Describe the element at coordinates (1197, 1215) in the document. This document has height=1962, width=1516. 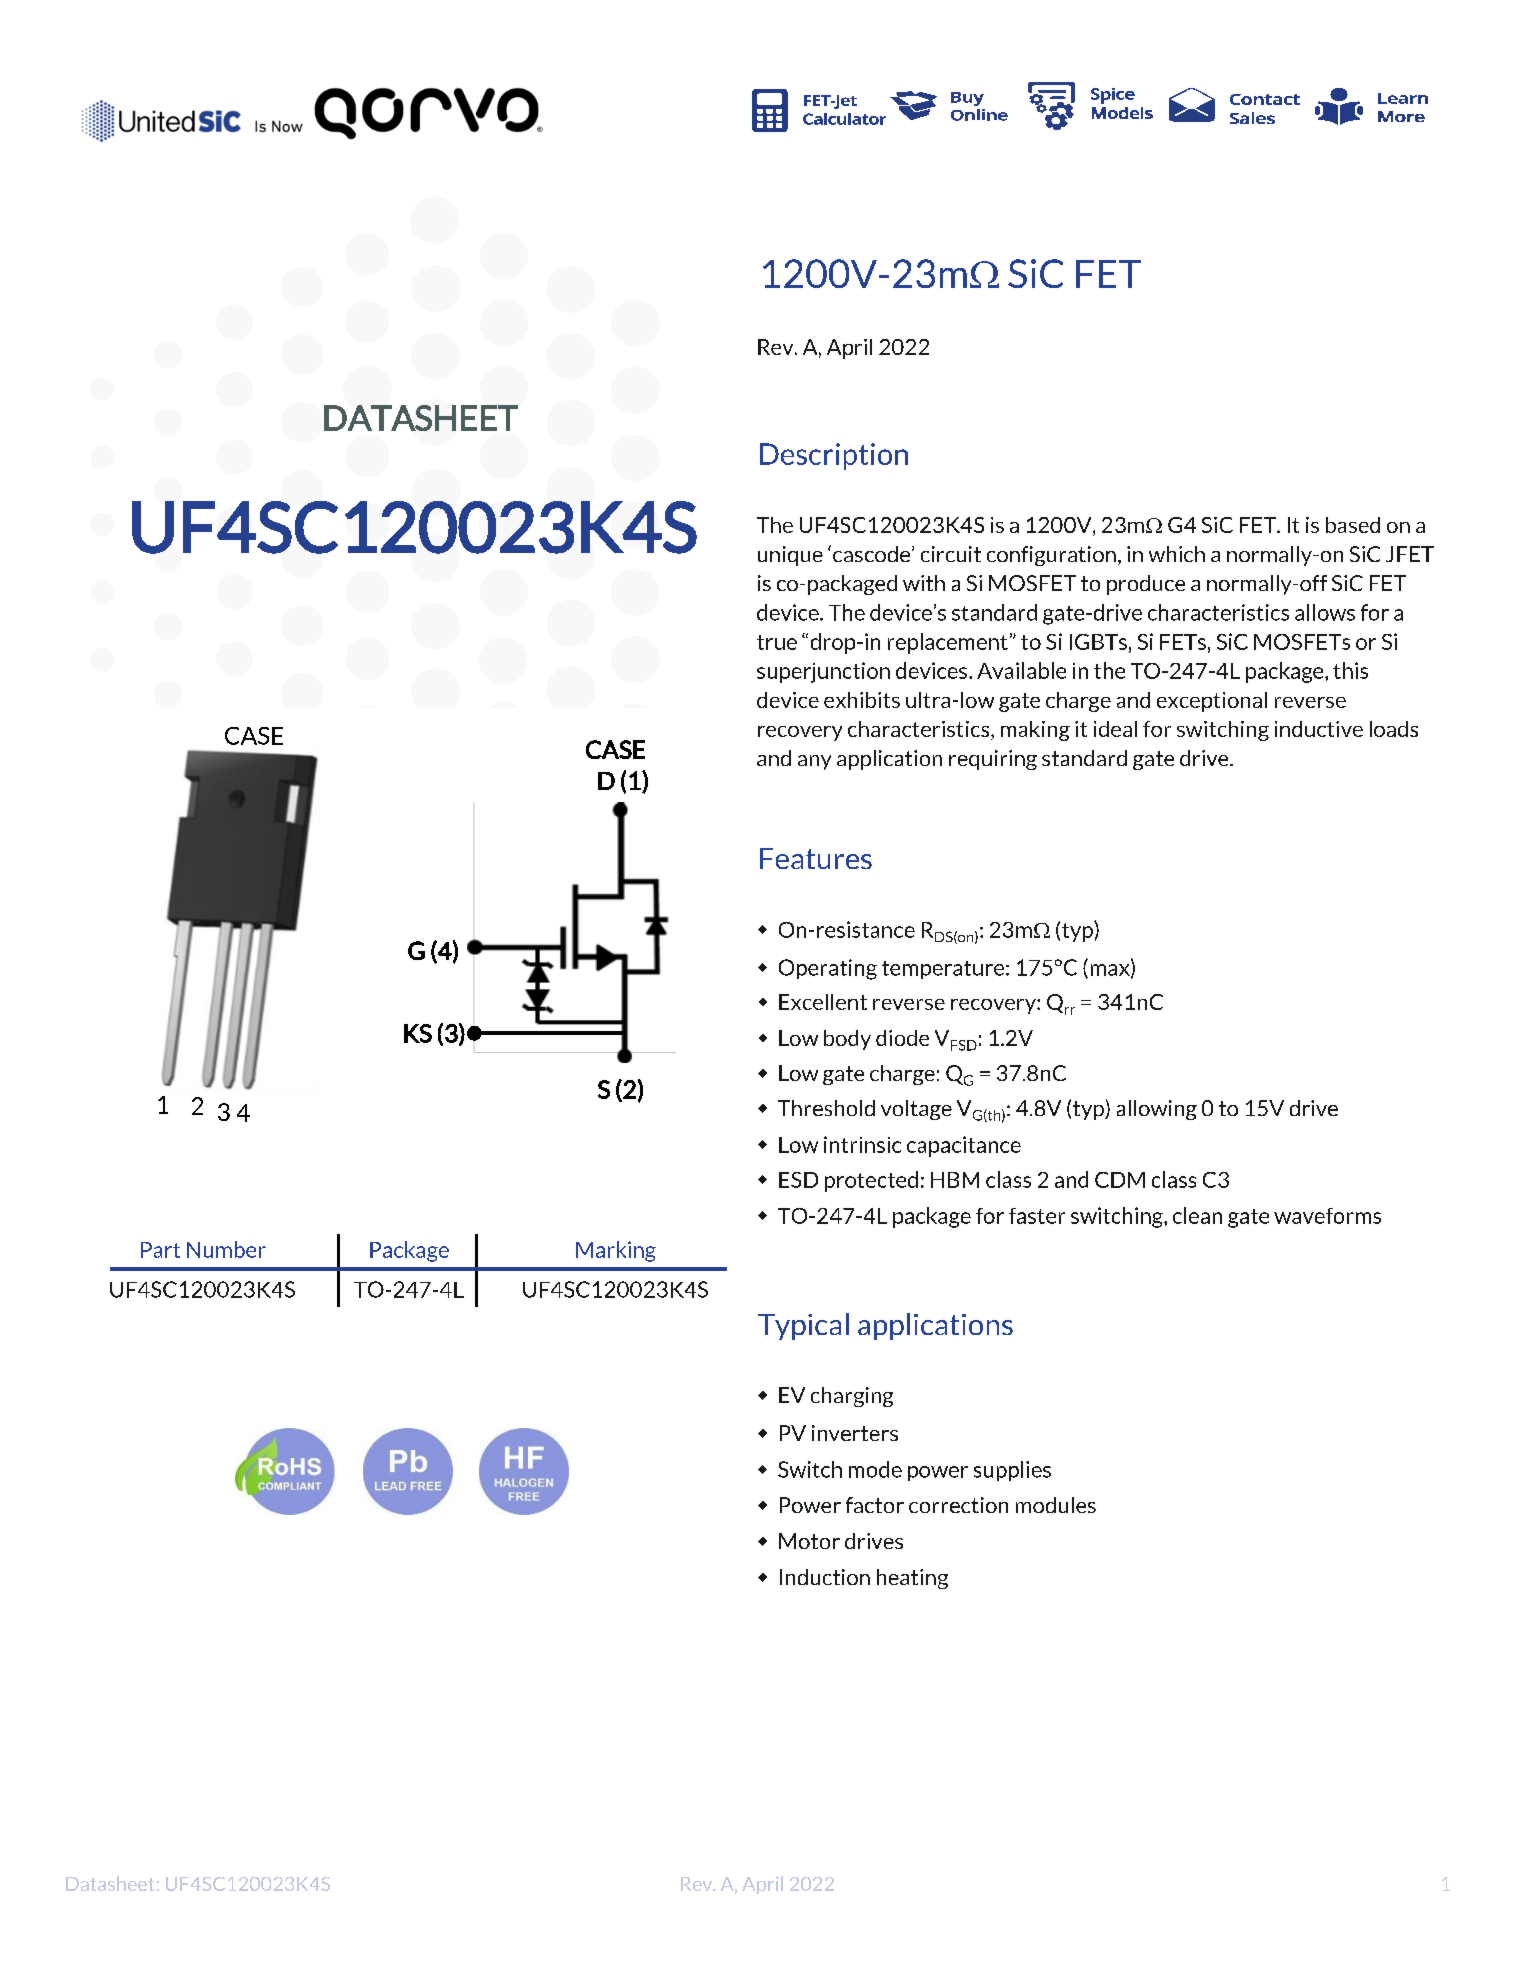
I see `clean` at that location.
